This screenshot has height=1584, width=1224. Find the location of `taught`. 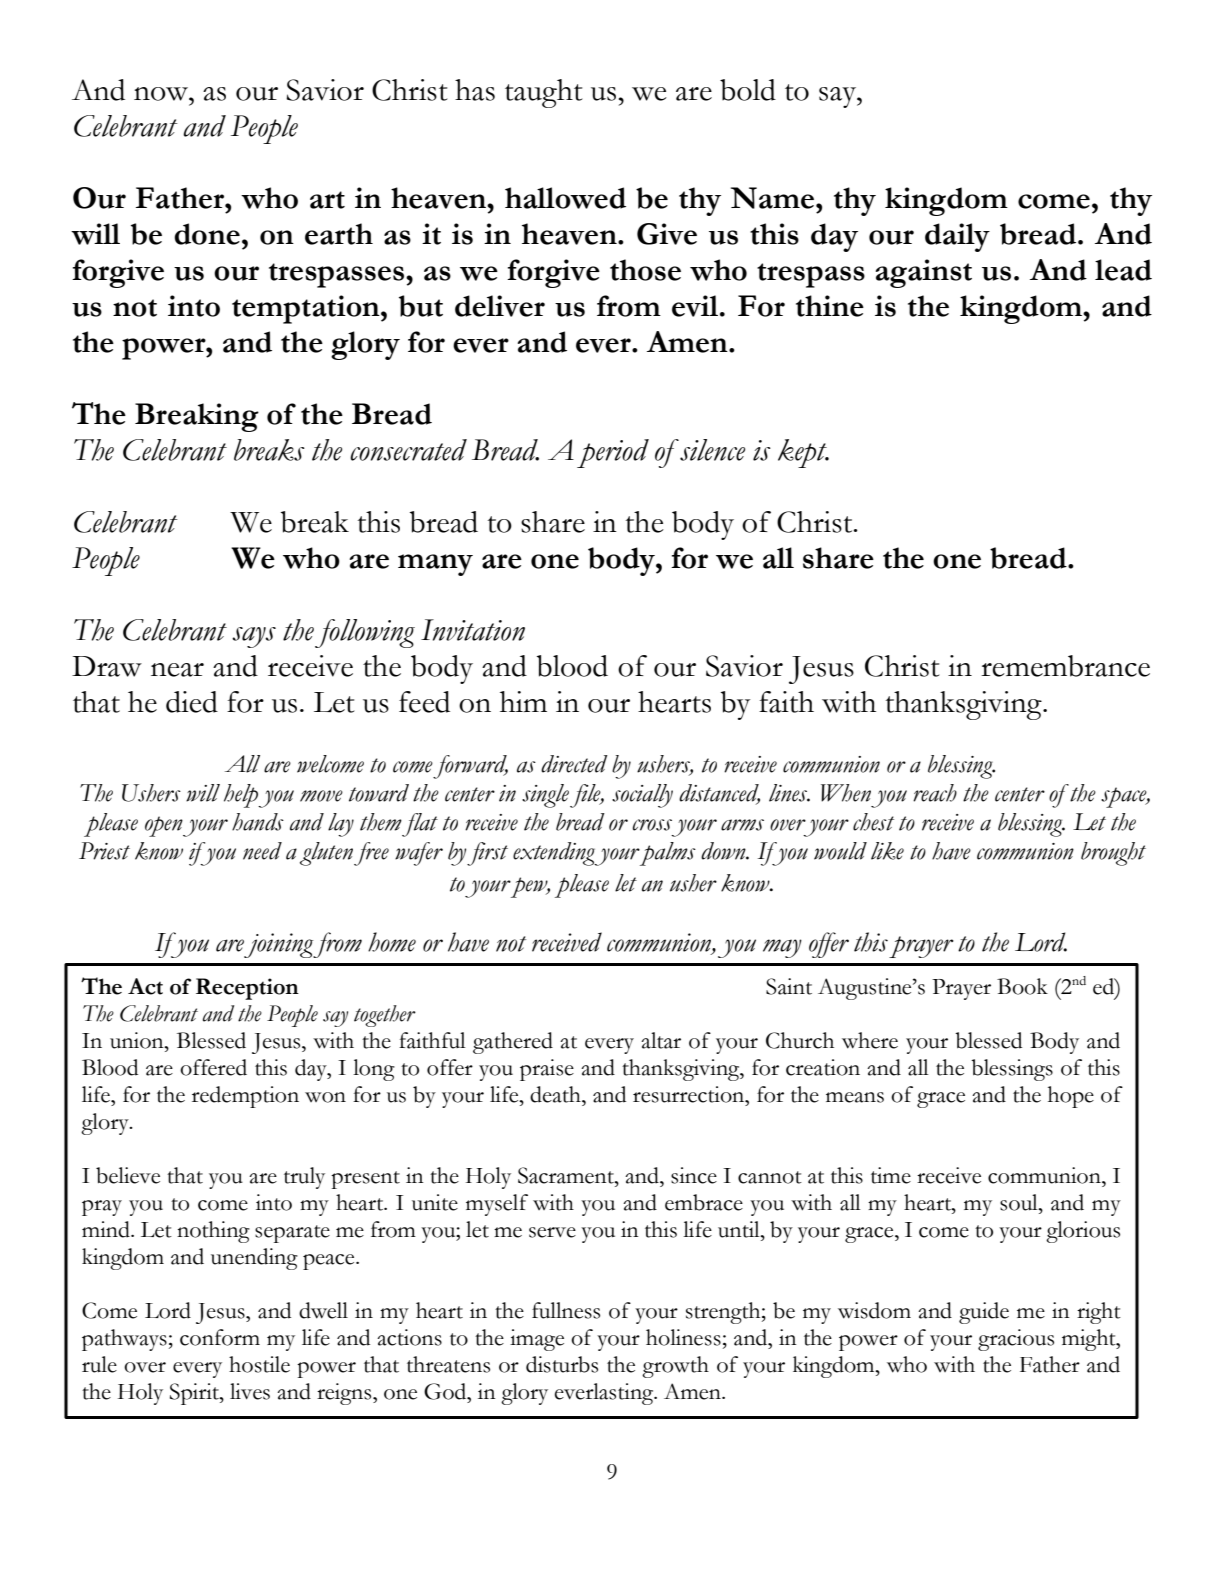

taught is located at coordinates (544, 93).
